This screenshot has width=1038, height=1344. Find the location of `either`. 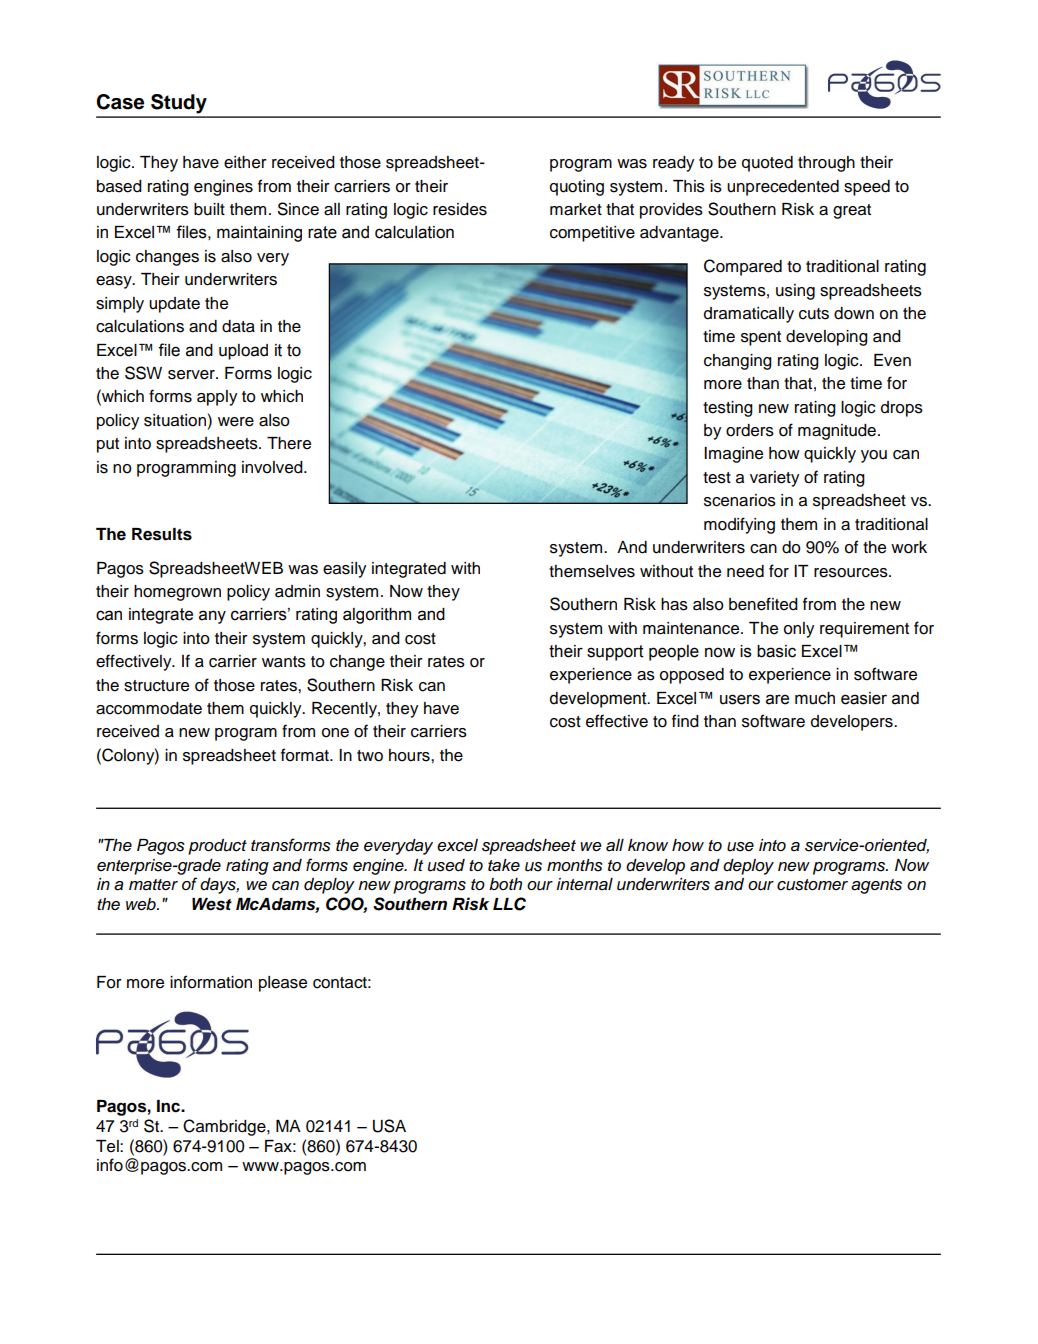

either is located at coordinates (245, 162).
